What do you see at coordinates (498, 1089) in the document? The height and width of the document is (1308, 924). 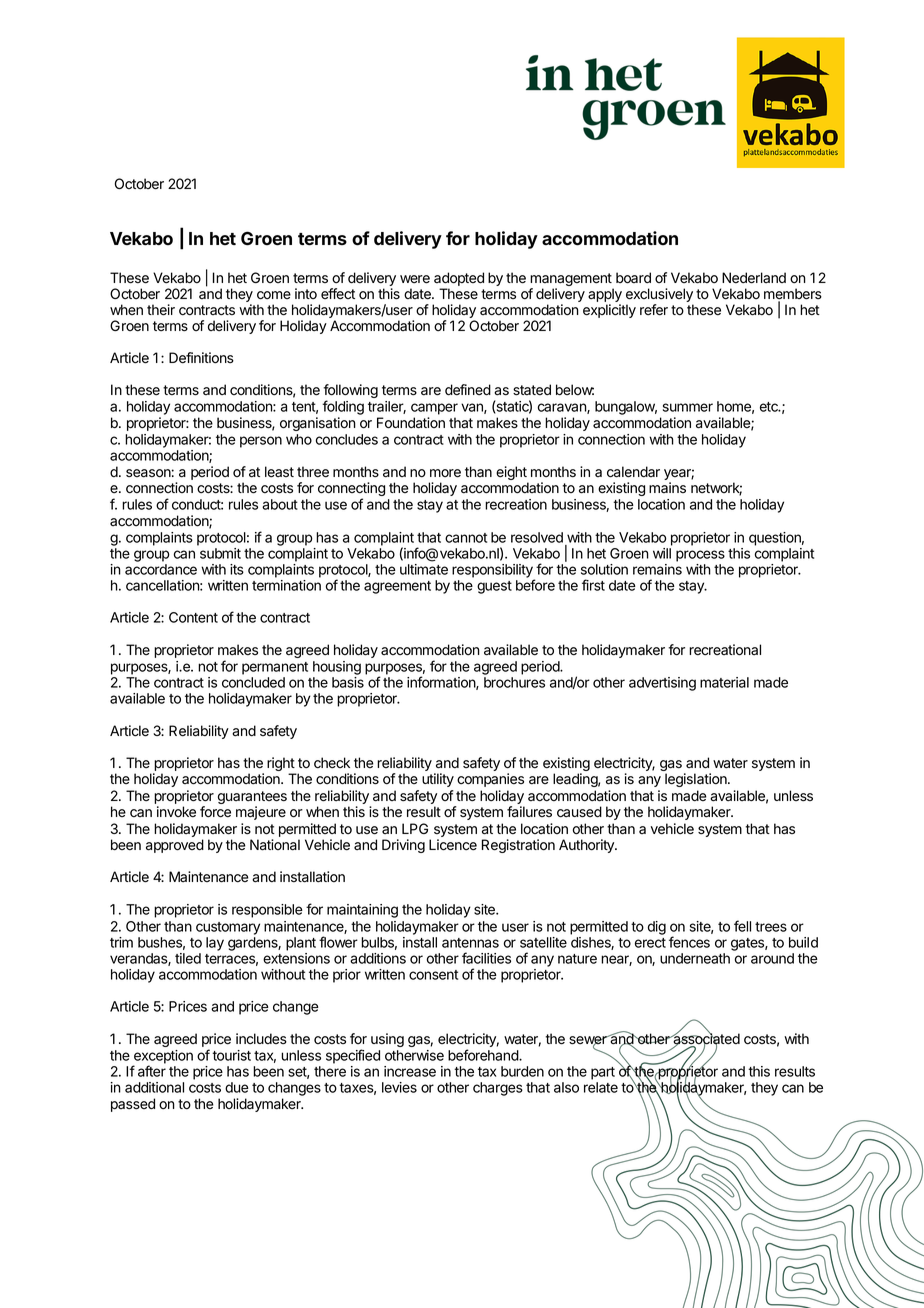 I see `charges` at bounding box center [498, 1089].
